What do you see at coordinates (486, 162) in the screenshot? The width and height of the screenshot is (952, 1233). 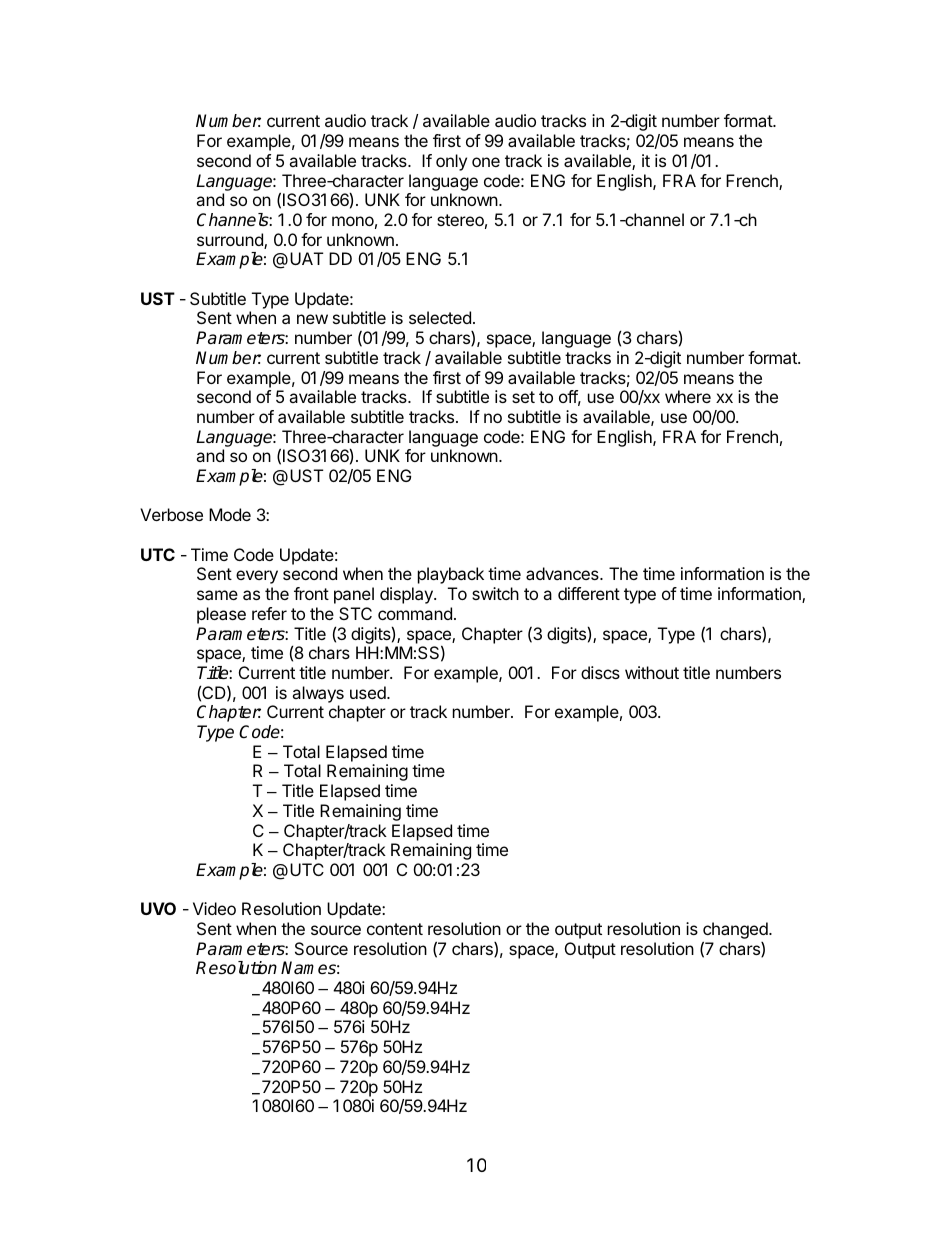 I see `one` at bounding box center [486, 162].
